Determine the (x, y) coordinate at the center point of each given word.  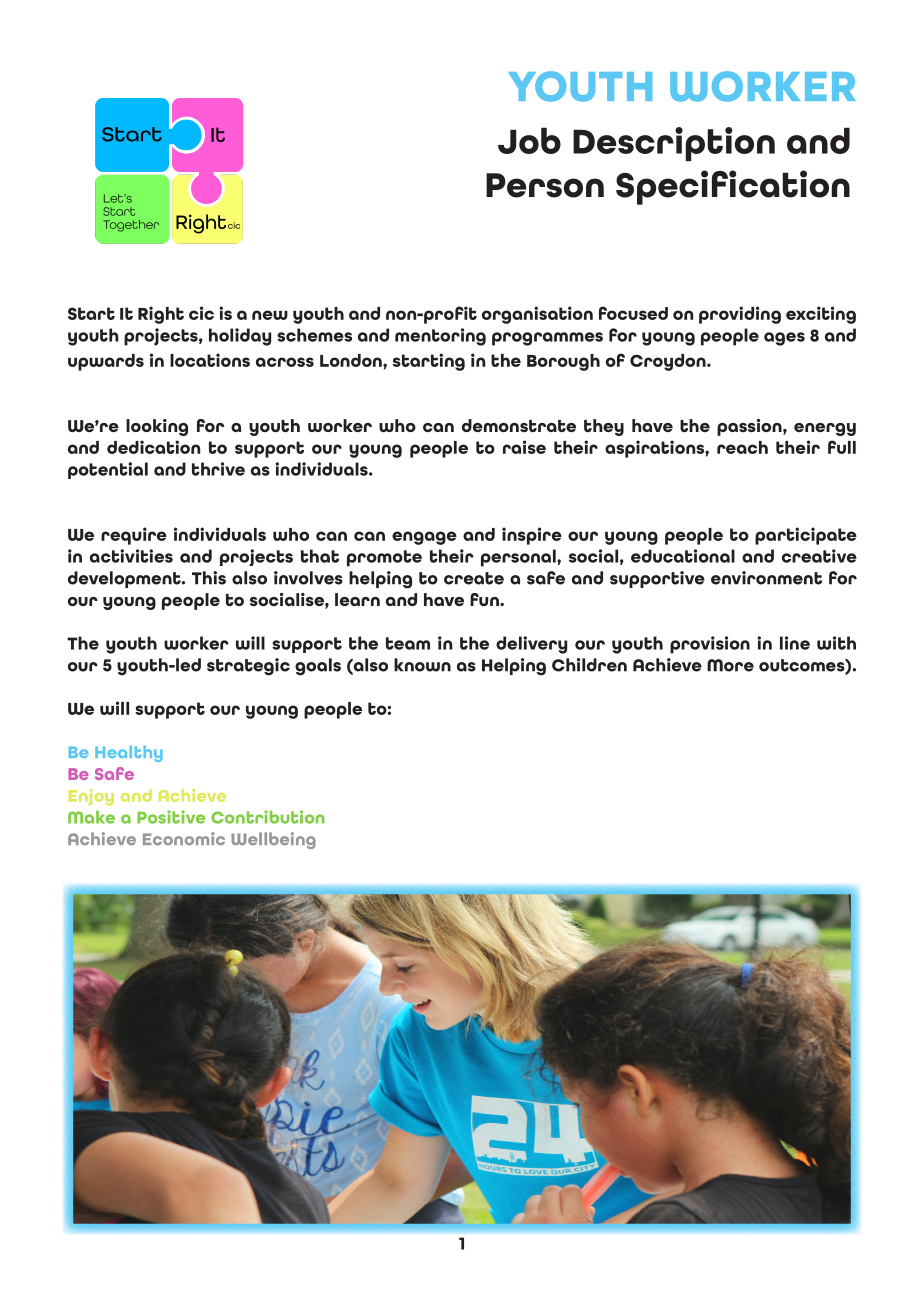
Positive (171, 817)
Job (529, 141)
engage (424, 538)
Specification (733, 187)
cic (201, 313)
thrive (218, 469)
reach (742, 447)
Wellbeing (273, 840)
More (730, 665)
